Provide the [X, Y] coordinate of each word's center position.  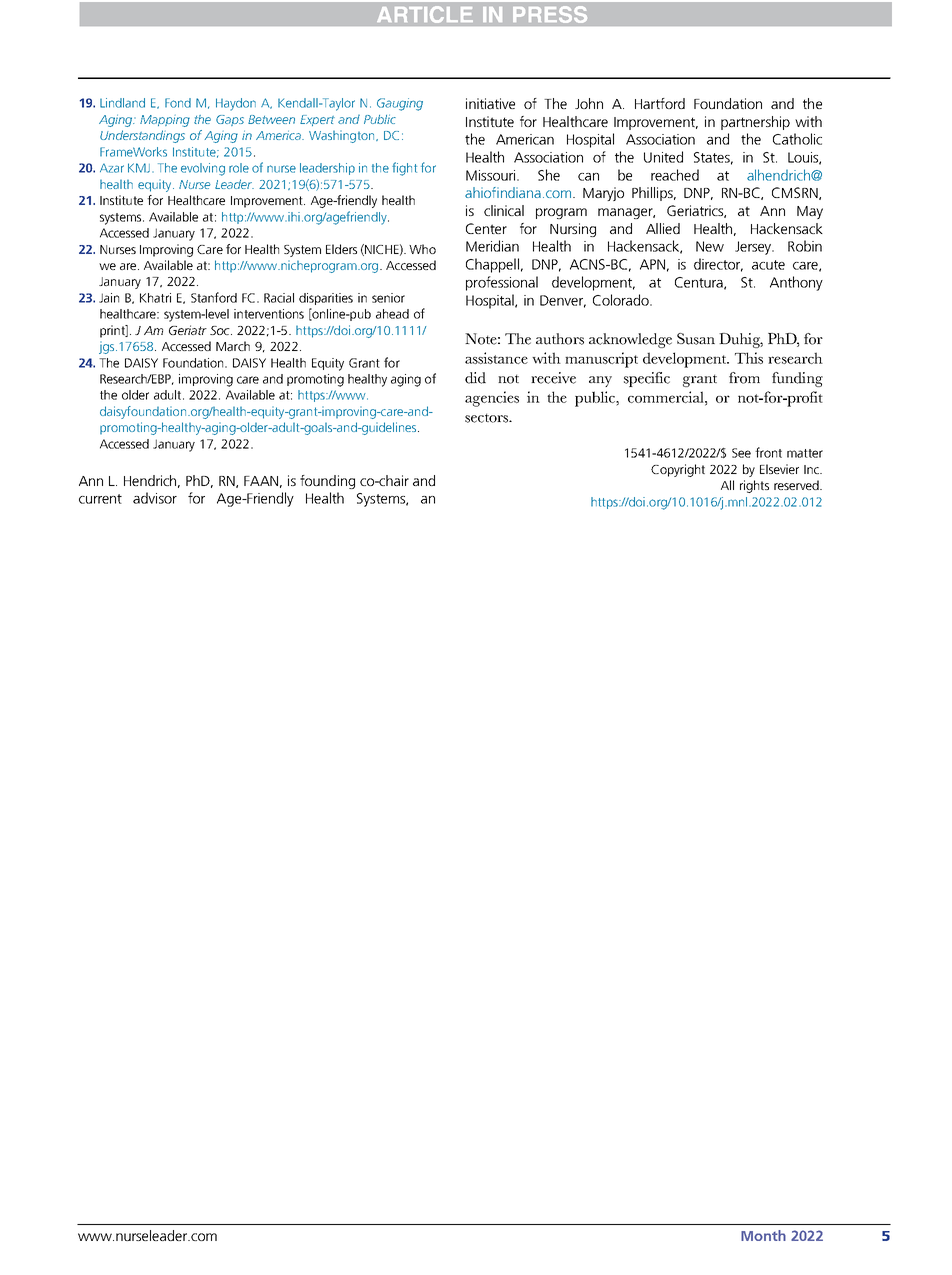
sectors [488, 418]
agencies [492, 399]
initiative [490, 103]
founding [327, 482]
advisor [155, 498]
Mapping [165, 121]
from [744, 378]
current [100, 499]
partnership [755, 123]
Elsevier [779, 469]
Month [763, 1235]
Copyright [678, 470]
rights [754, 486]
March [233, 346]
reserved [797, 485]
